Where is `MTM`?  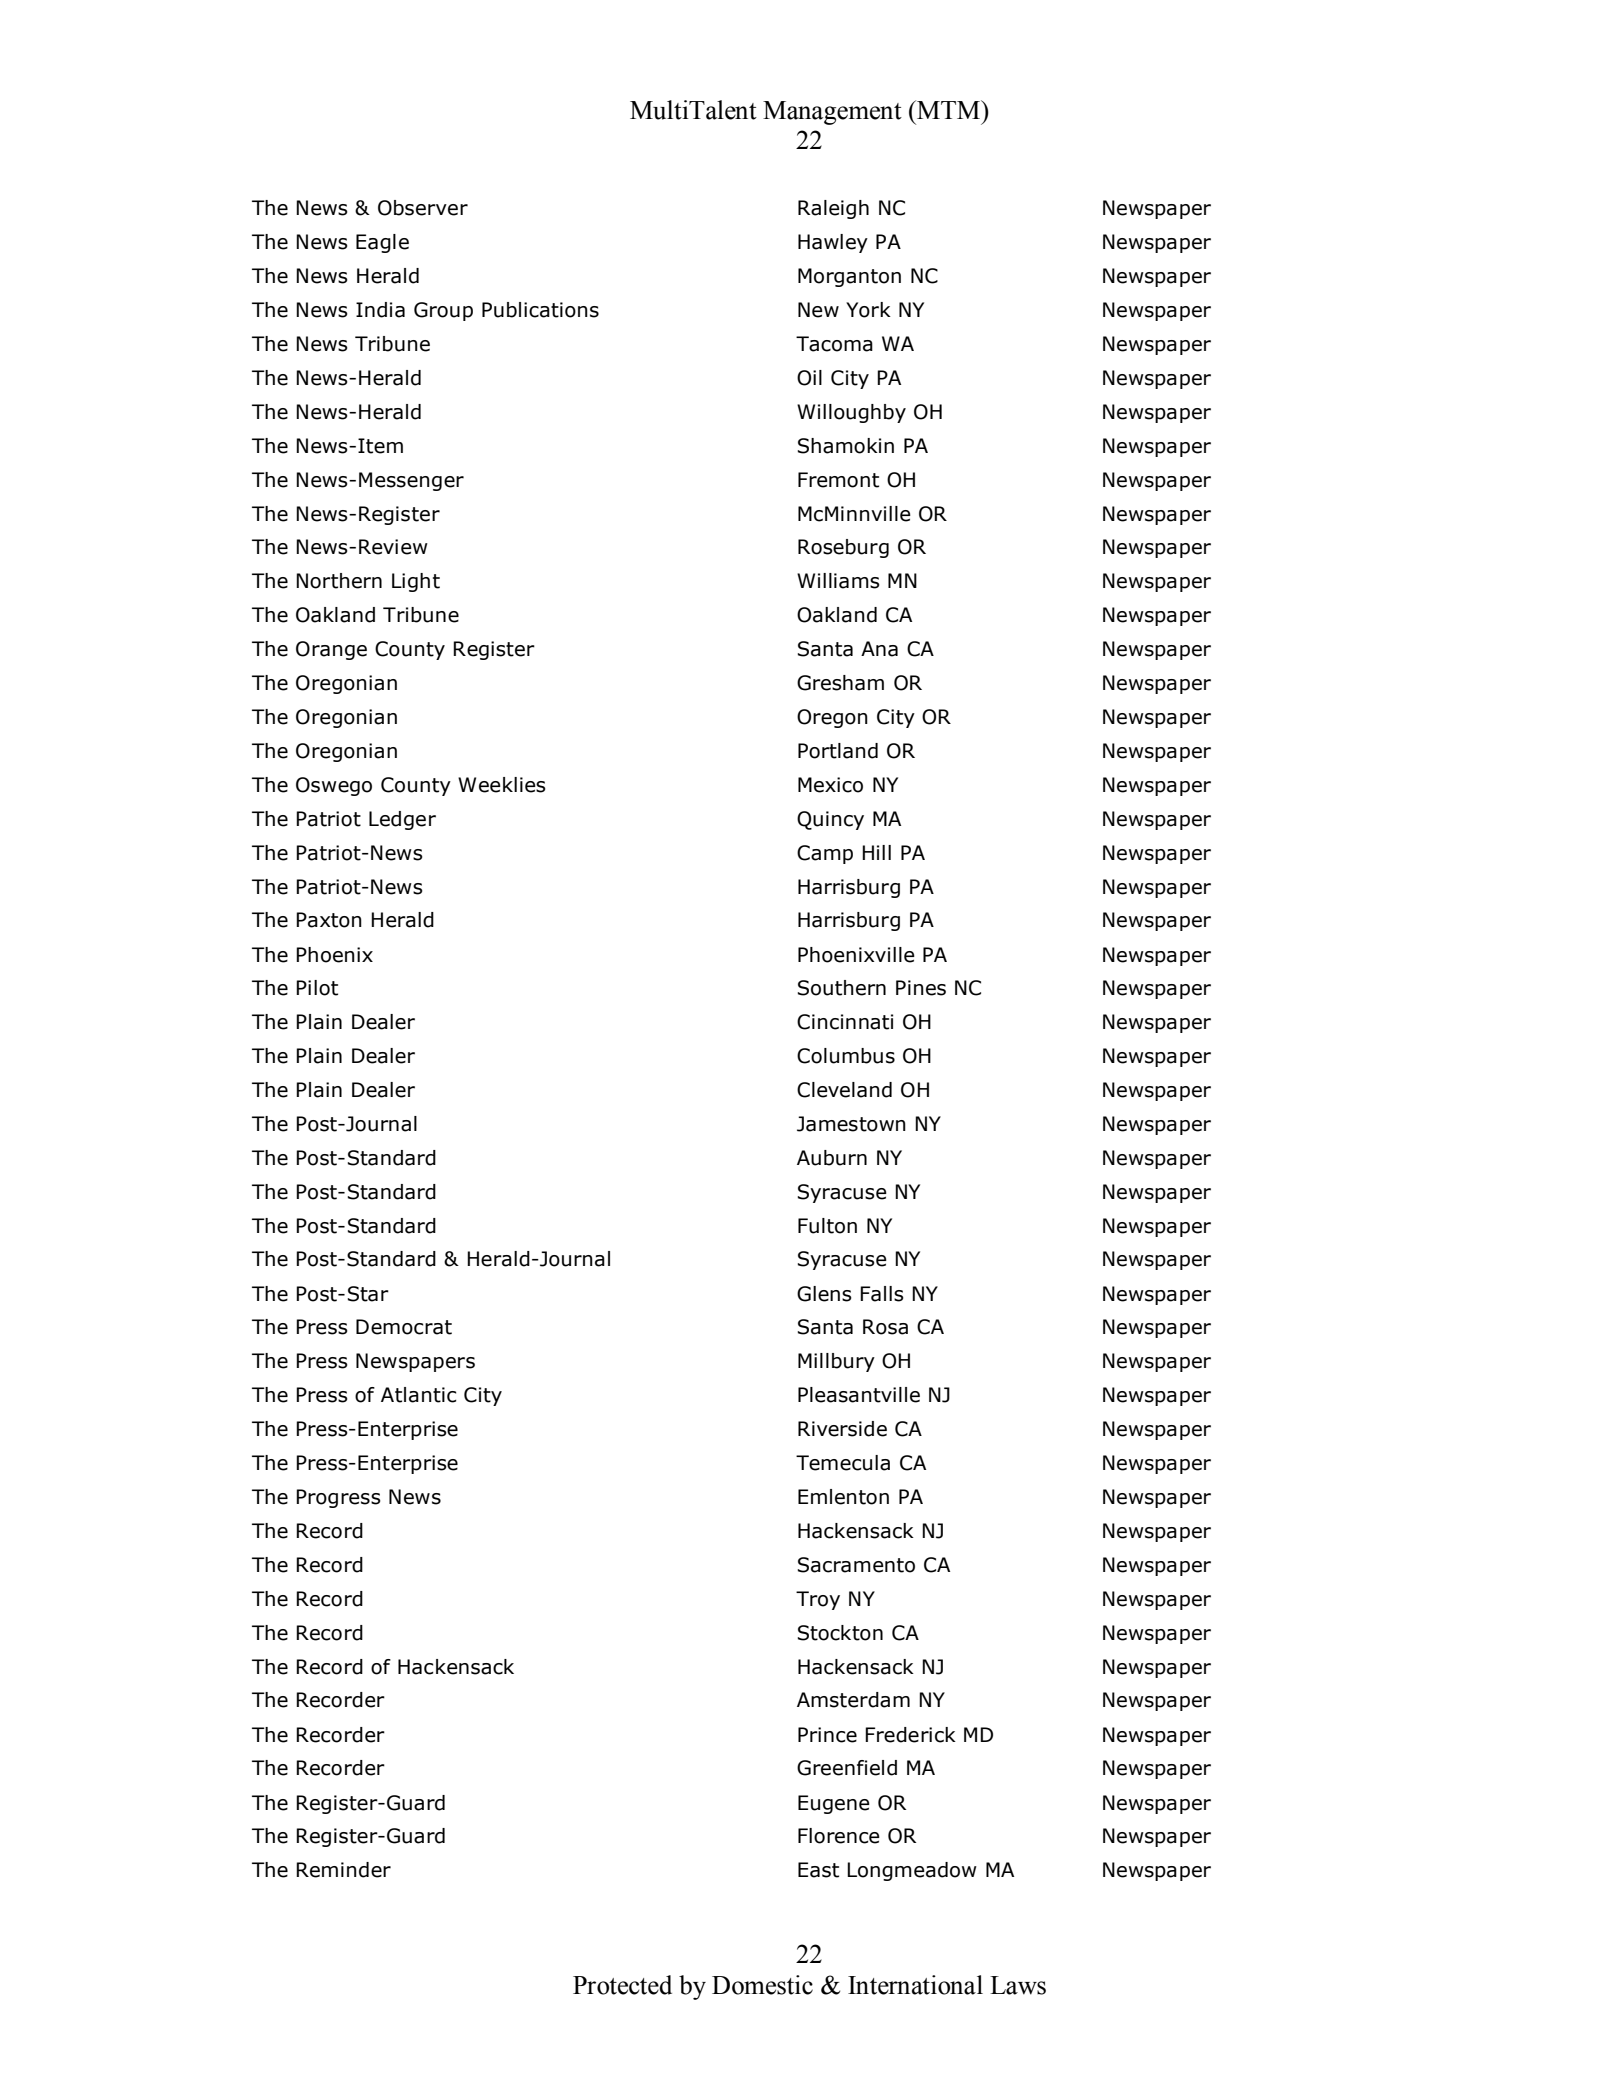
MTM is located at coordinates (949, 109).
